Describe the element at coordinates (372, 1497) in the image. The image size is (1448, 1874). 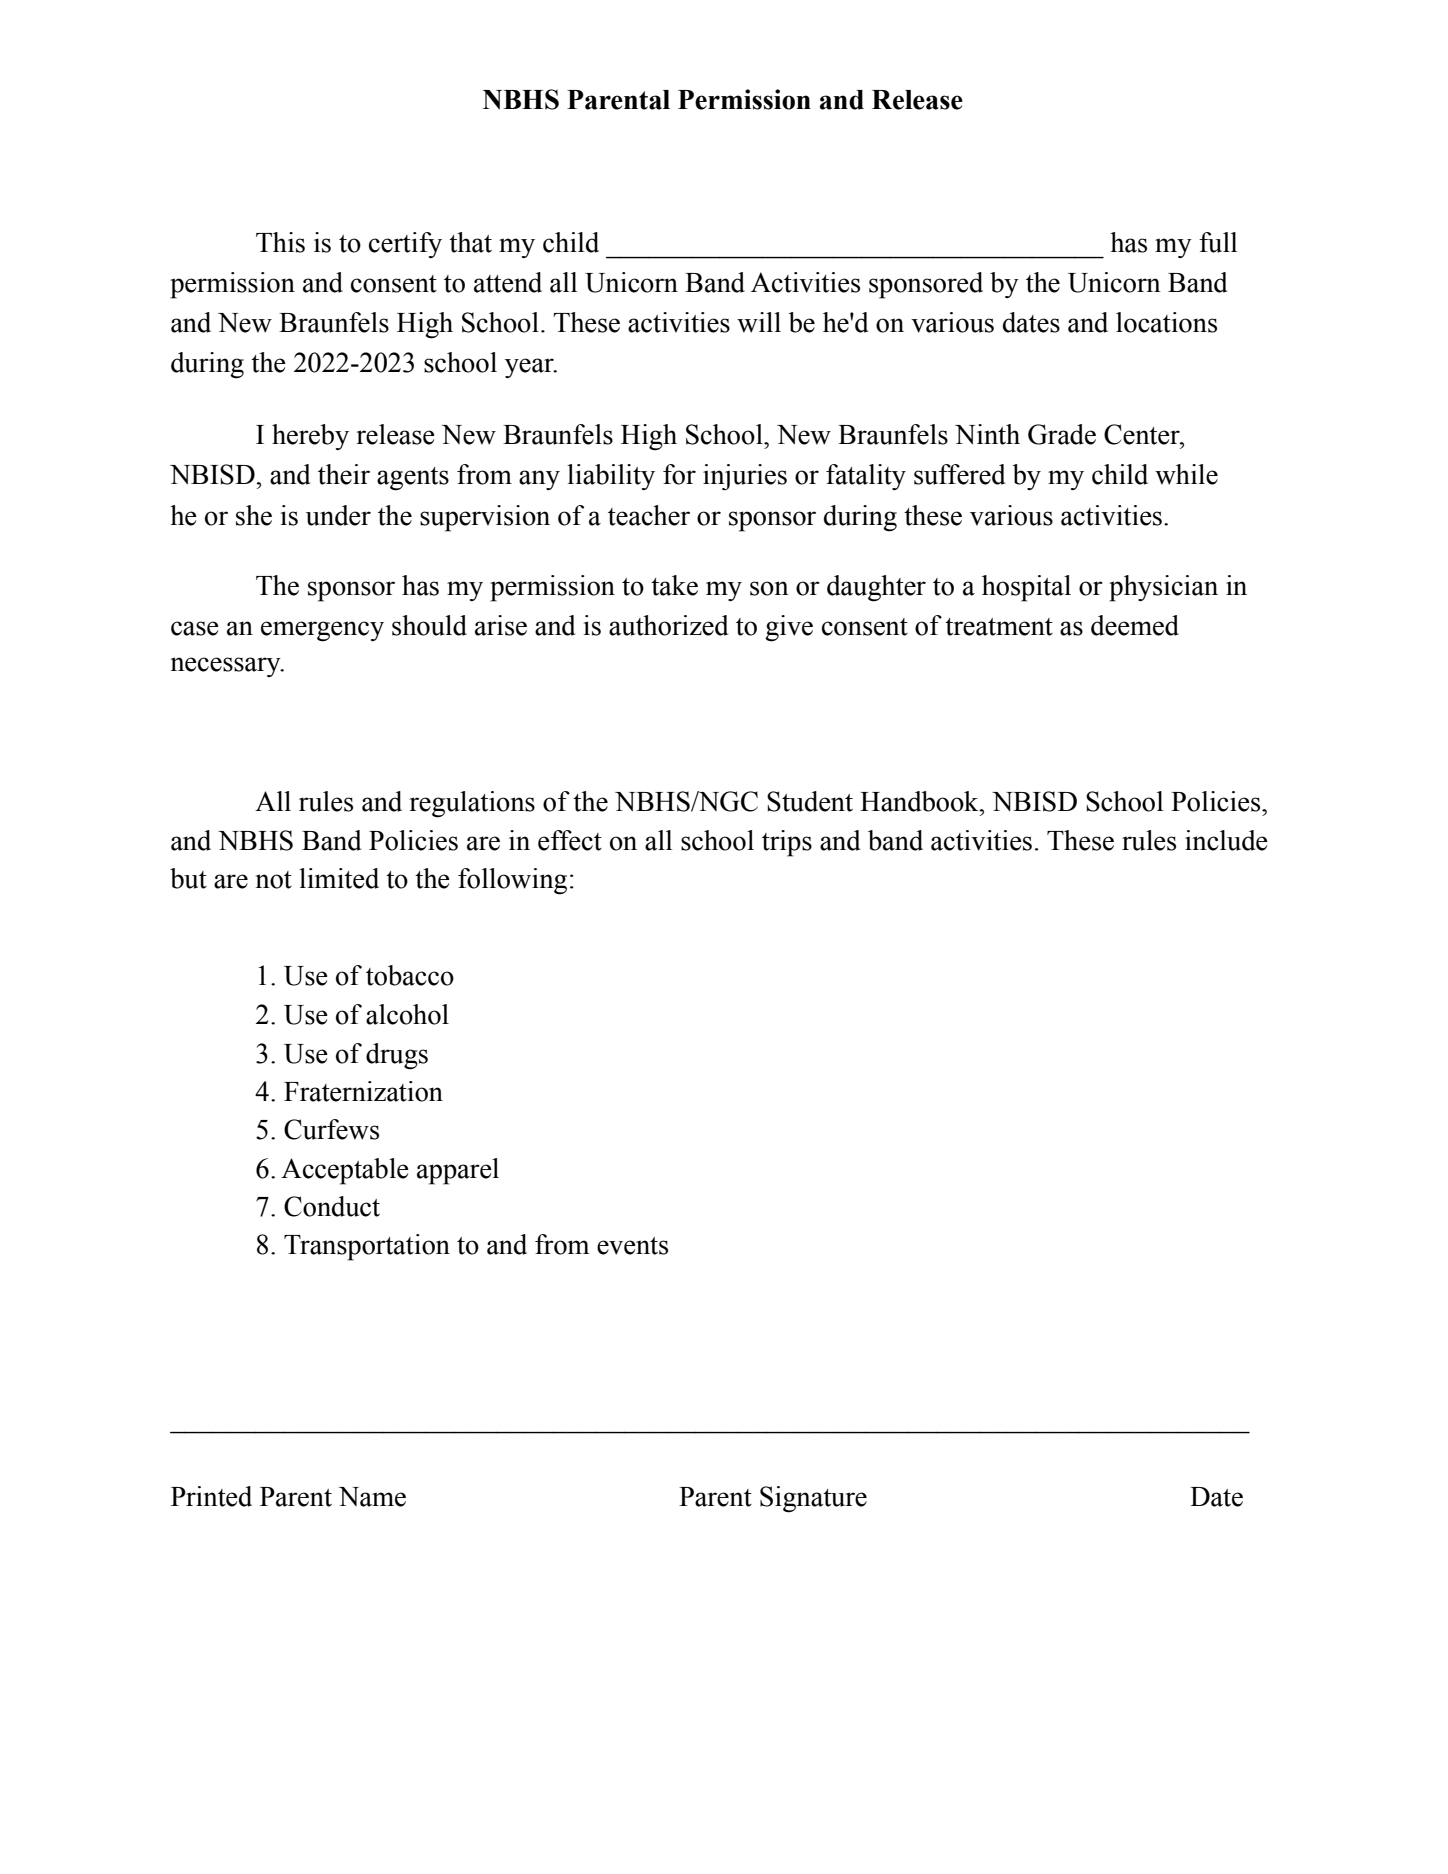
I see `Name` at that location.
